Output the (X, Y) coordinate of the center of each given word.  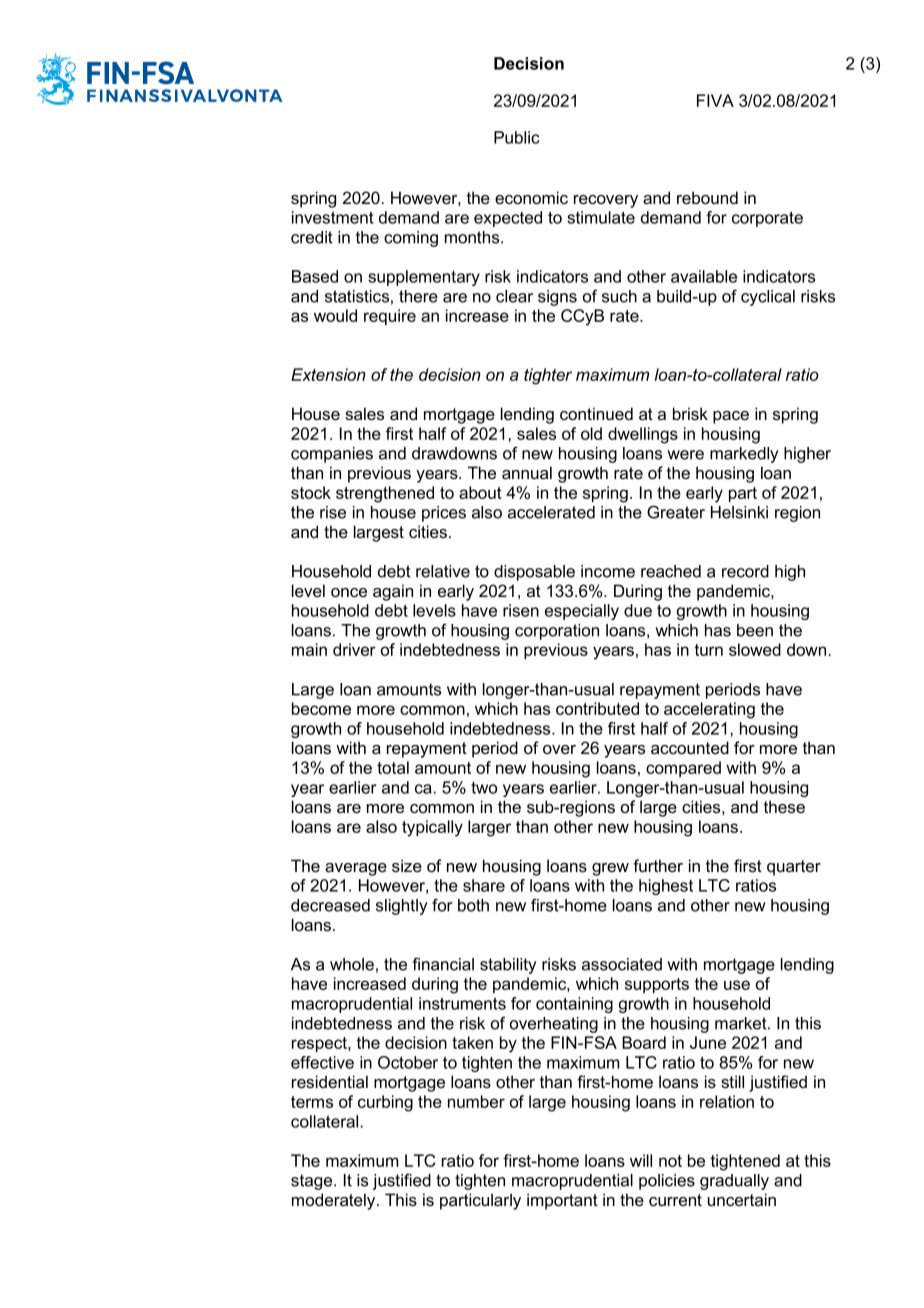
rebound (707, 198)
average (356, 869)
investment (333, 217)
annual (527, 473)
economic (531, 197)
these (784, 807)
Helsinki (739, 512)
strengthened (385, 494)
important (562, 1201)
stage (313, 1182)
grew (610, 869)
